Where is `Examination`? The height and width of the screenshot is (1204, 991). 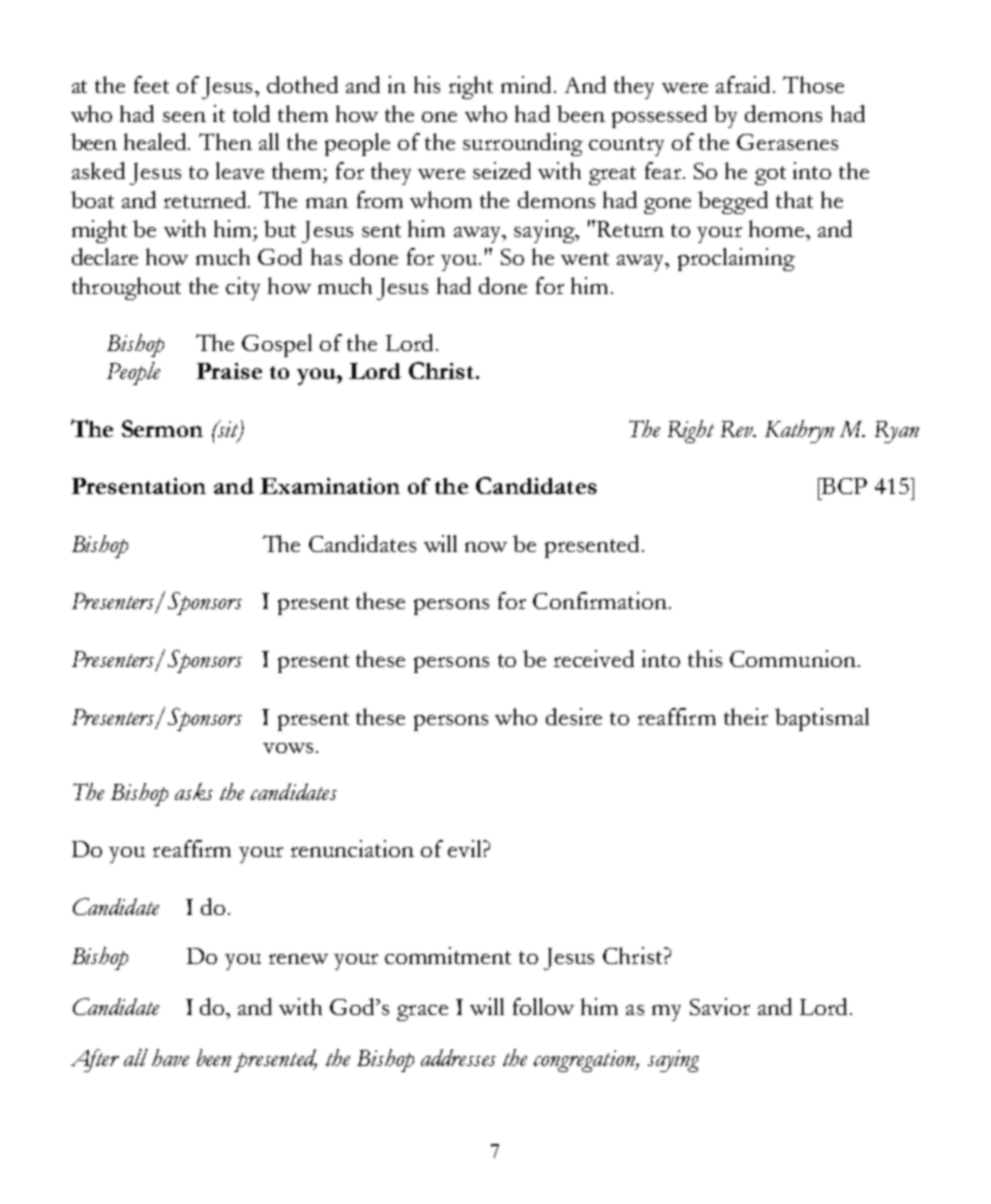
Examination is located at coordinates (330, 486).
